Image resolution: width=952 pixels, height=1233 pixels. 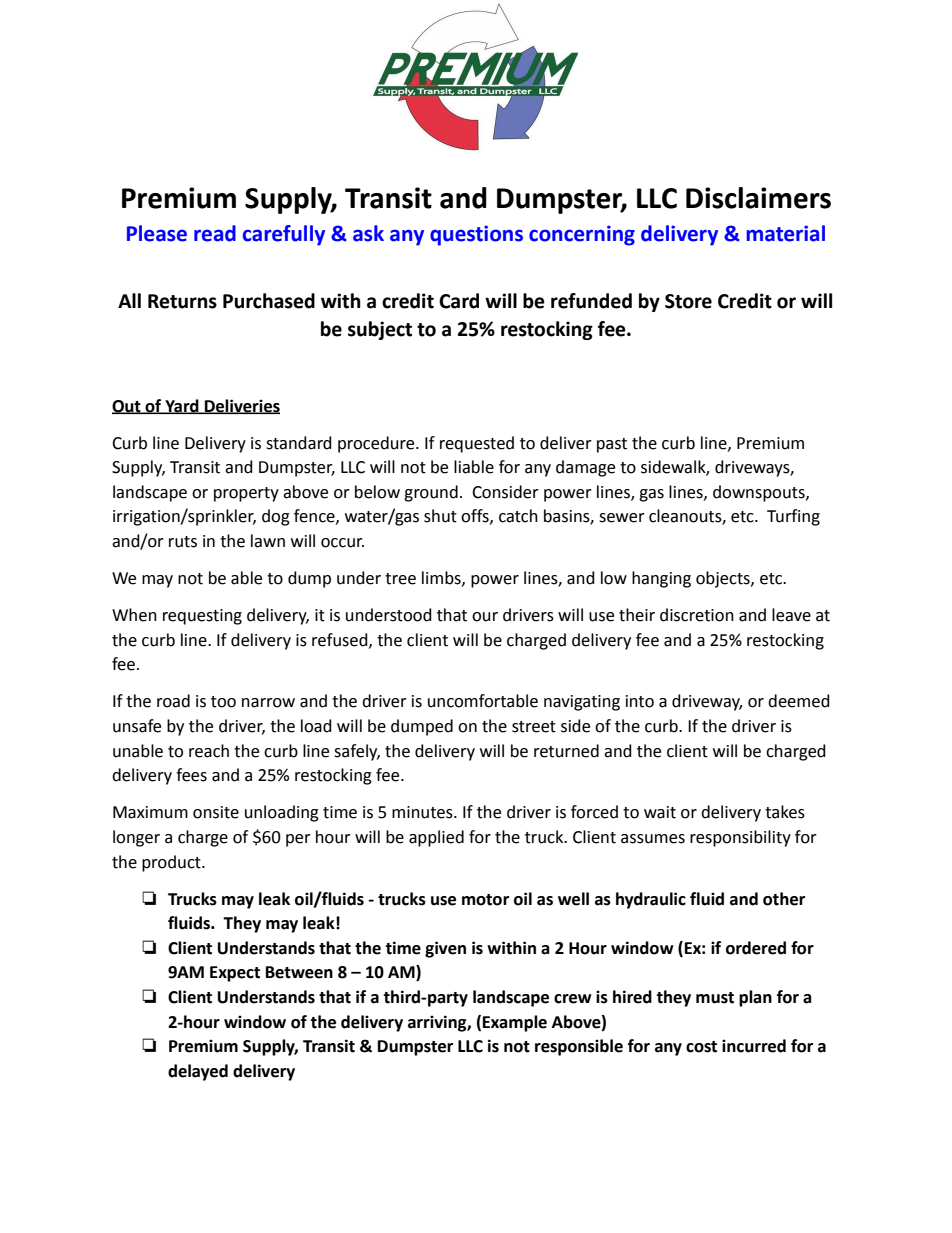 I want to click on requested, so click(x=477, y=444).
